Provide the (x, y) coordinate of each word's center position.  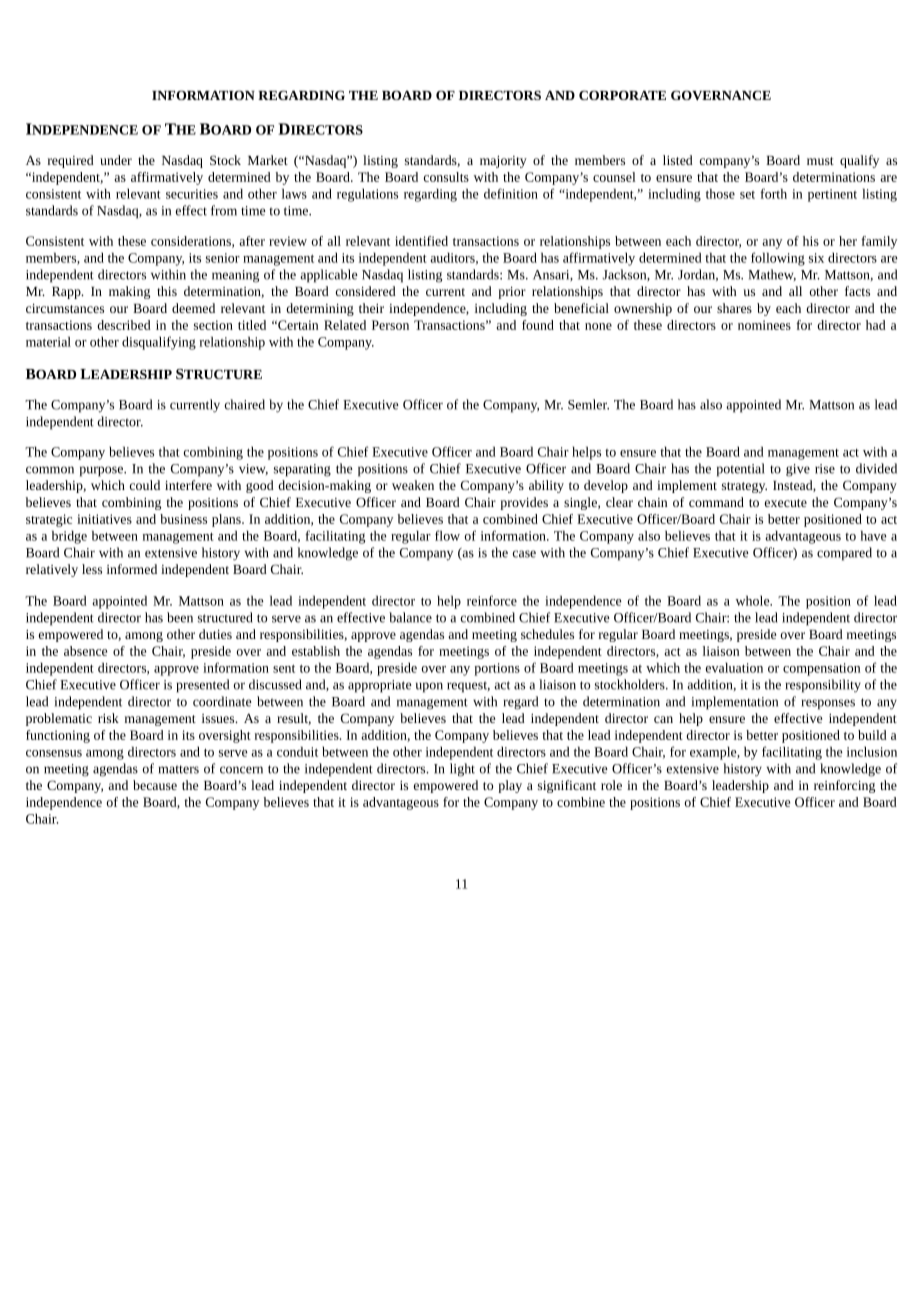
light (462, 770)
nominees (764, 325)
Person (390, 325)
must (820, 161)
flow (447, 535)
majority (503, 162)
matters (179, 769)
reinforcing (844, 786)
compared (844, 554)
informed (132, 569)
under (116, 160)
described (124, 325)
